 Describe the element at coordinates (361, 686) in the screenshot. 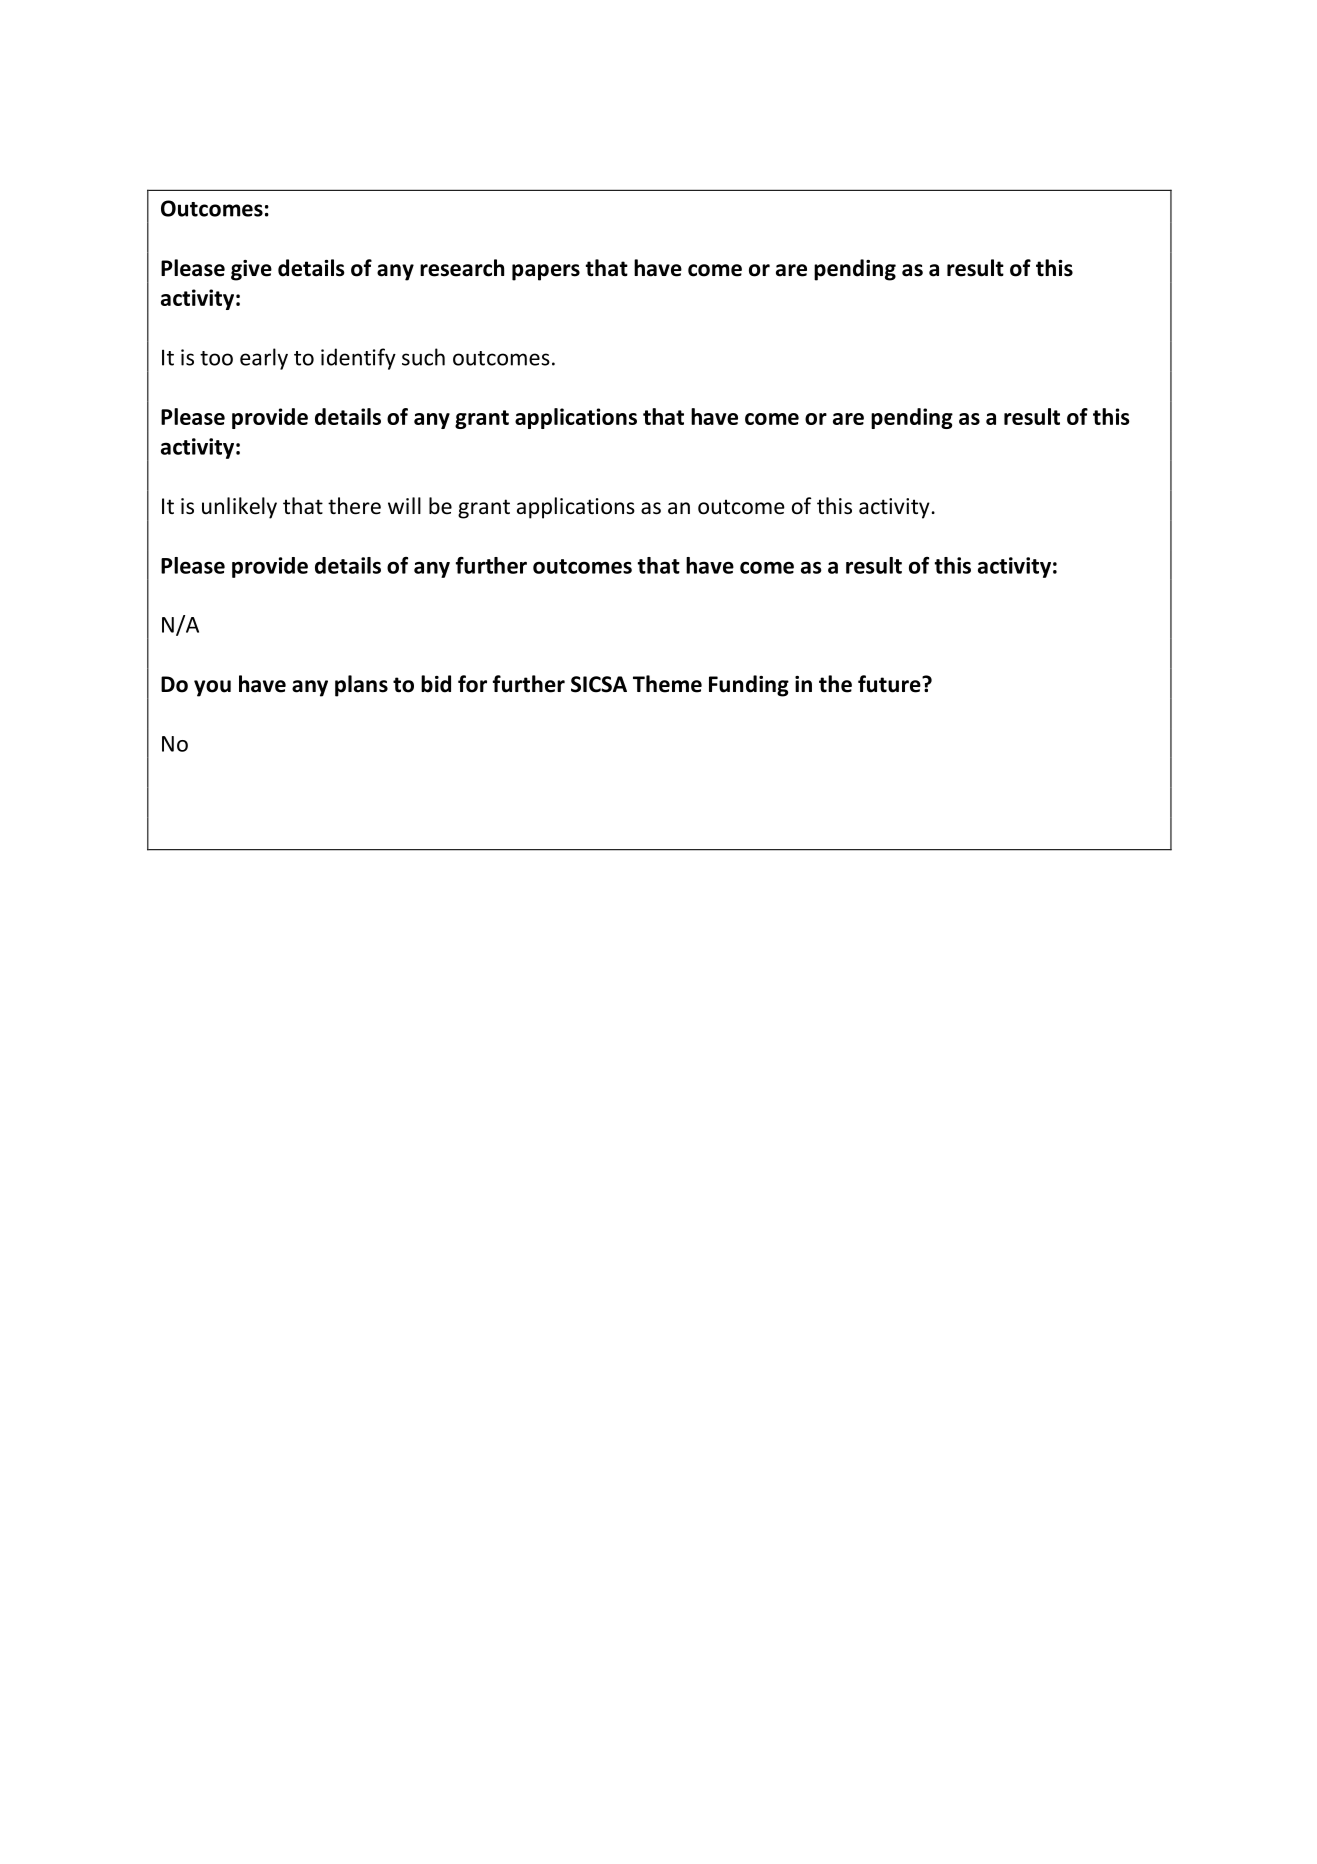

I see `plans` at that location.
